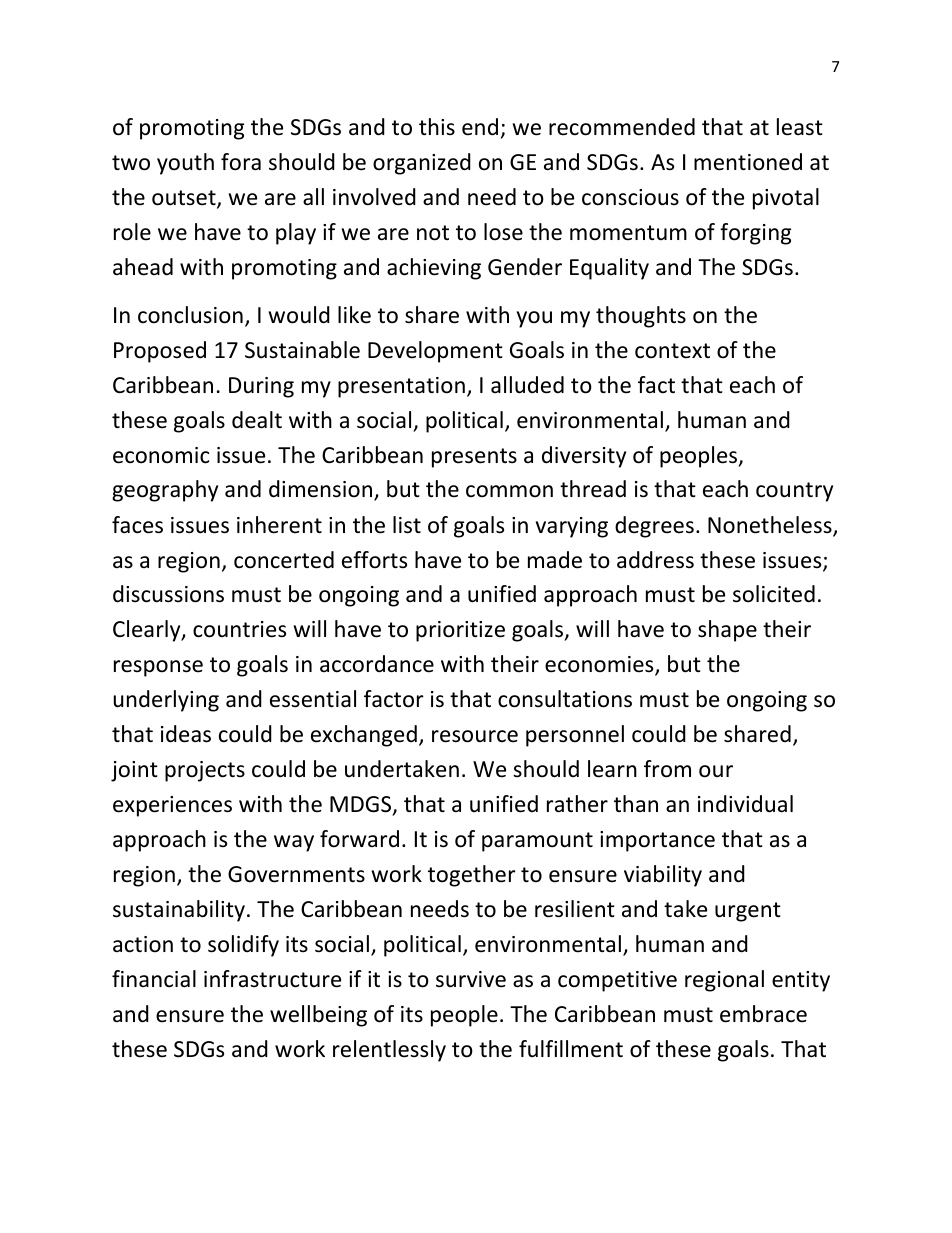 The image size is (952, 1233). Describe the element at coordinates (774, 594) in the screenshot. I see `solicited` at that location.
